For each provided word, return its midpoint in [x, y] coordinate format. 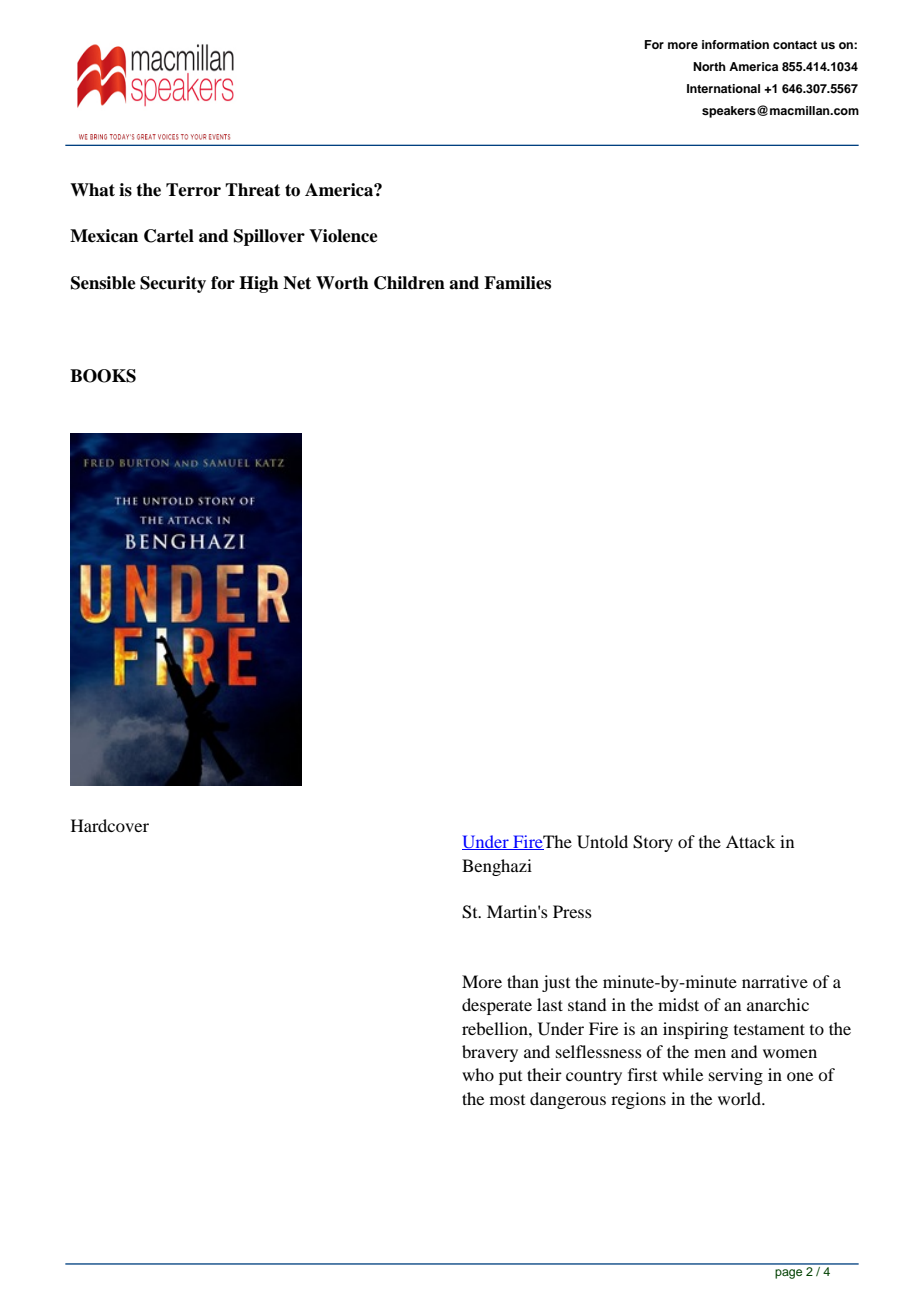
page [788, 1274]
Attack [750, 841]
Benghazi [497, 867]
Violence [343, 236]
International [723, 88]
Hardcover [110, 825]
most [507, 1100]
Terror [193, 190]
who [478, 1074]
